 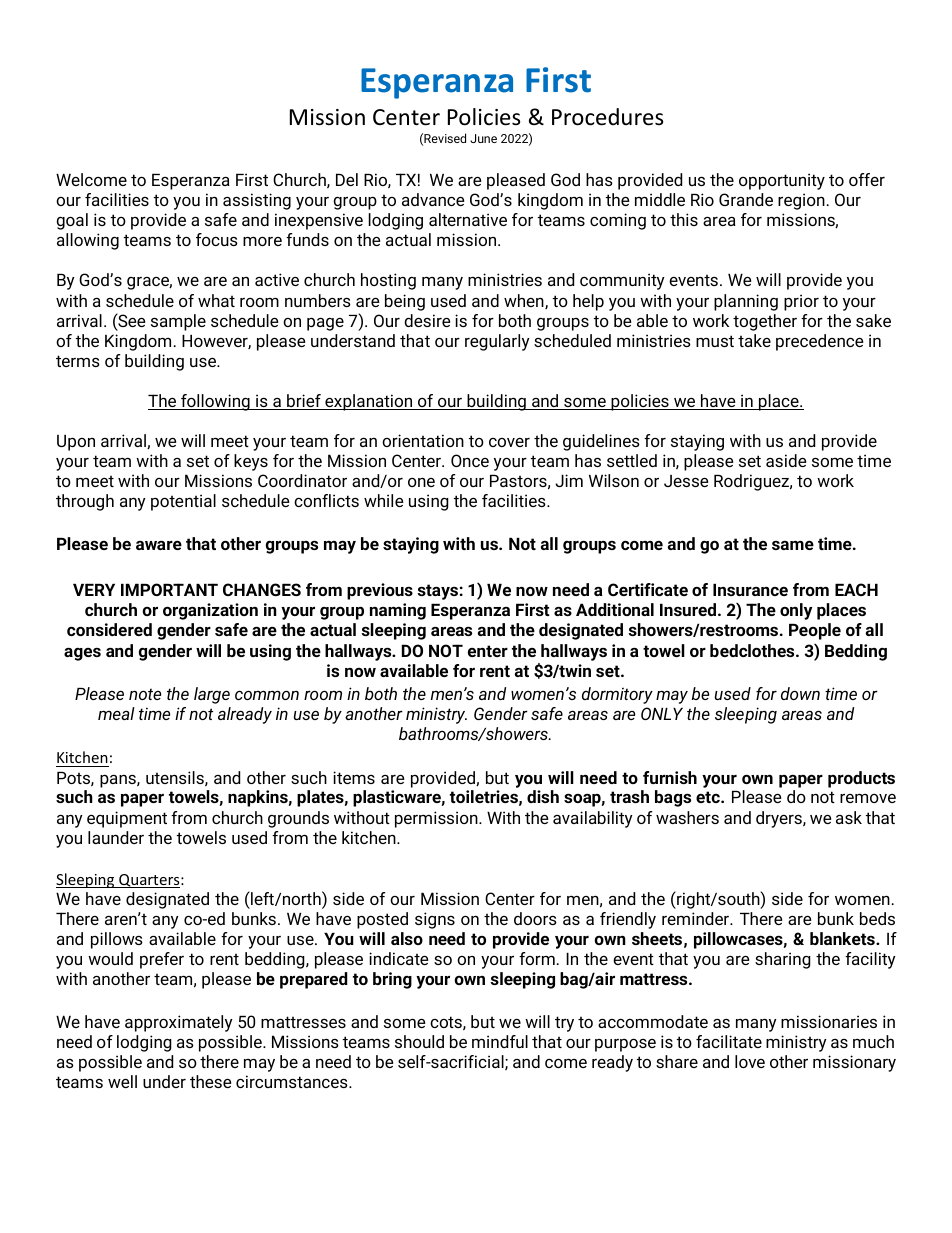 What do you see at coordinates (179, 1023) in the page?
I see `approximately` at bounding box center [179, 1023].
